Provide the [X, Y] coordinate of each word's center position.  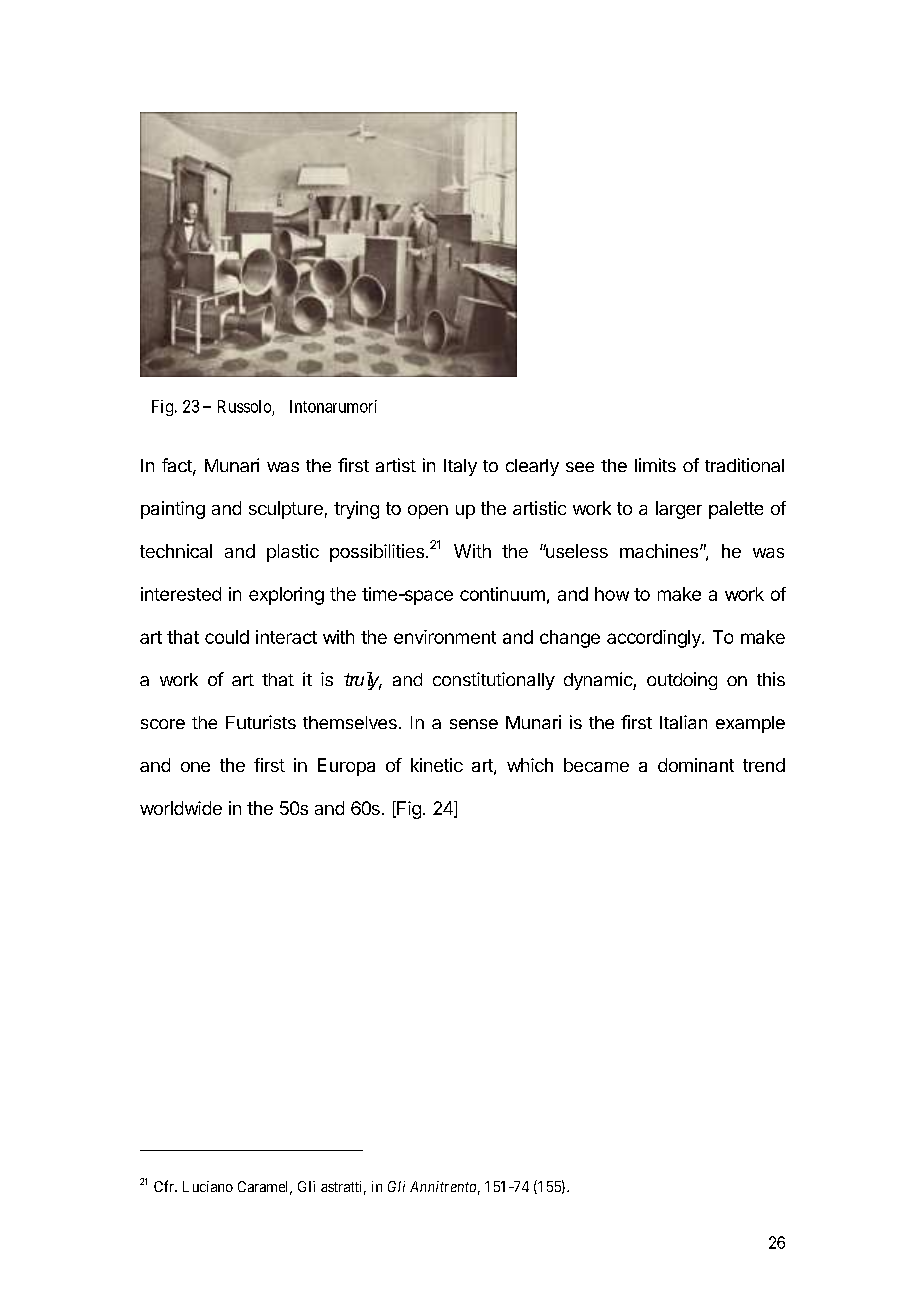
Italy [460, 467]
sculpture [286, 510]
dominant [696, 765]
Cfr [165, 1186]
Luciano [208, 1186]
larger [679, 510]
